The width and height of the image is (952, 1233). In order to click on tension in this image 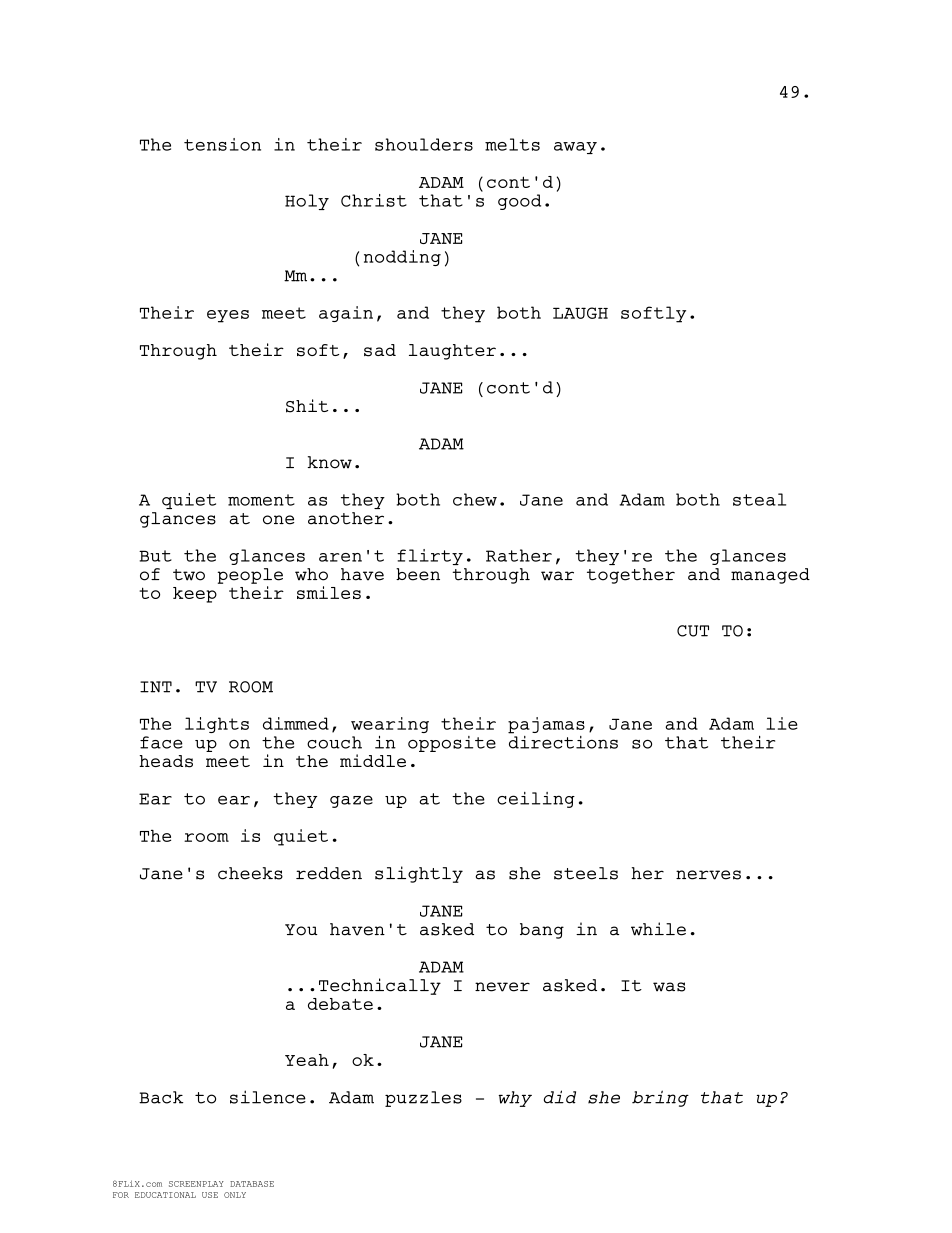, I will do `click(222, 144)`.
